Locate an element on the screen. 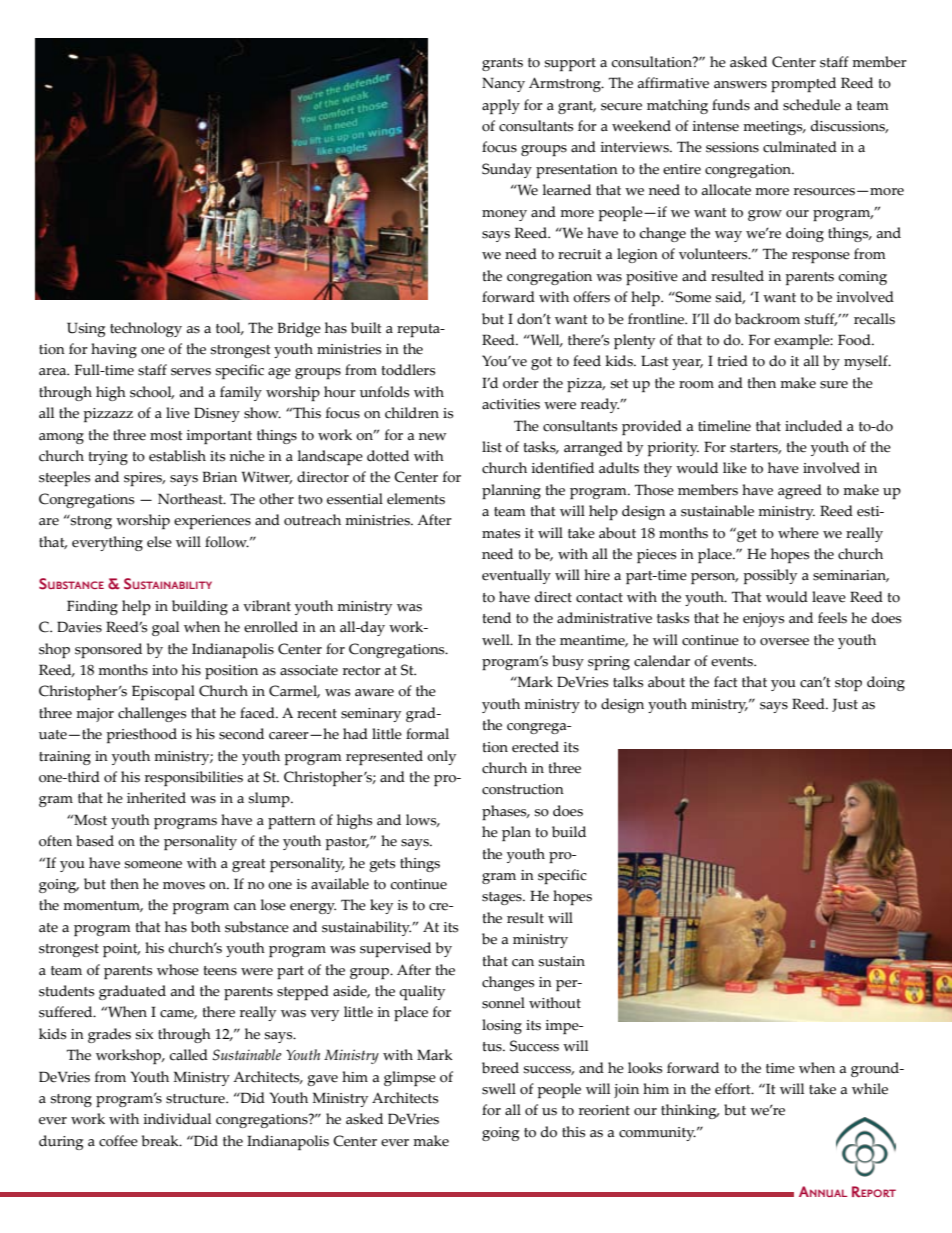 Image resolution: width=952 pixels, height=1233 pixels. Nancy is located at coordinates (503, 84).
